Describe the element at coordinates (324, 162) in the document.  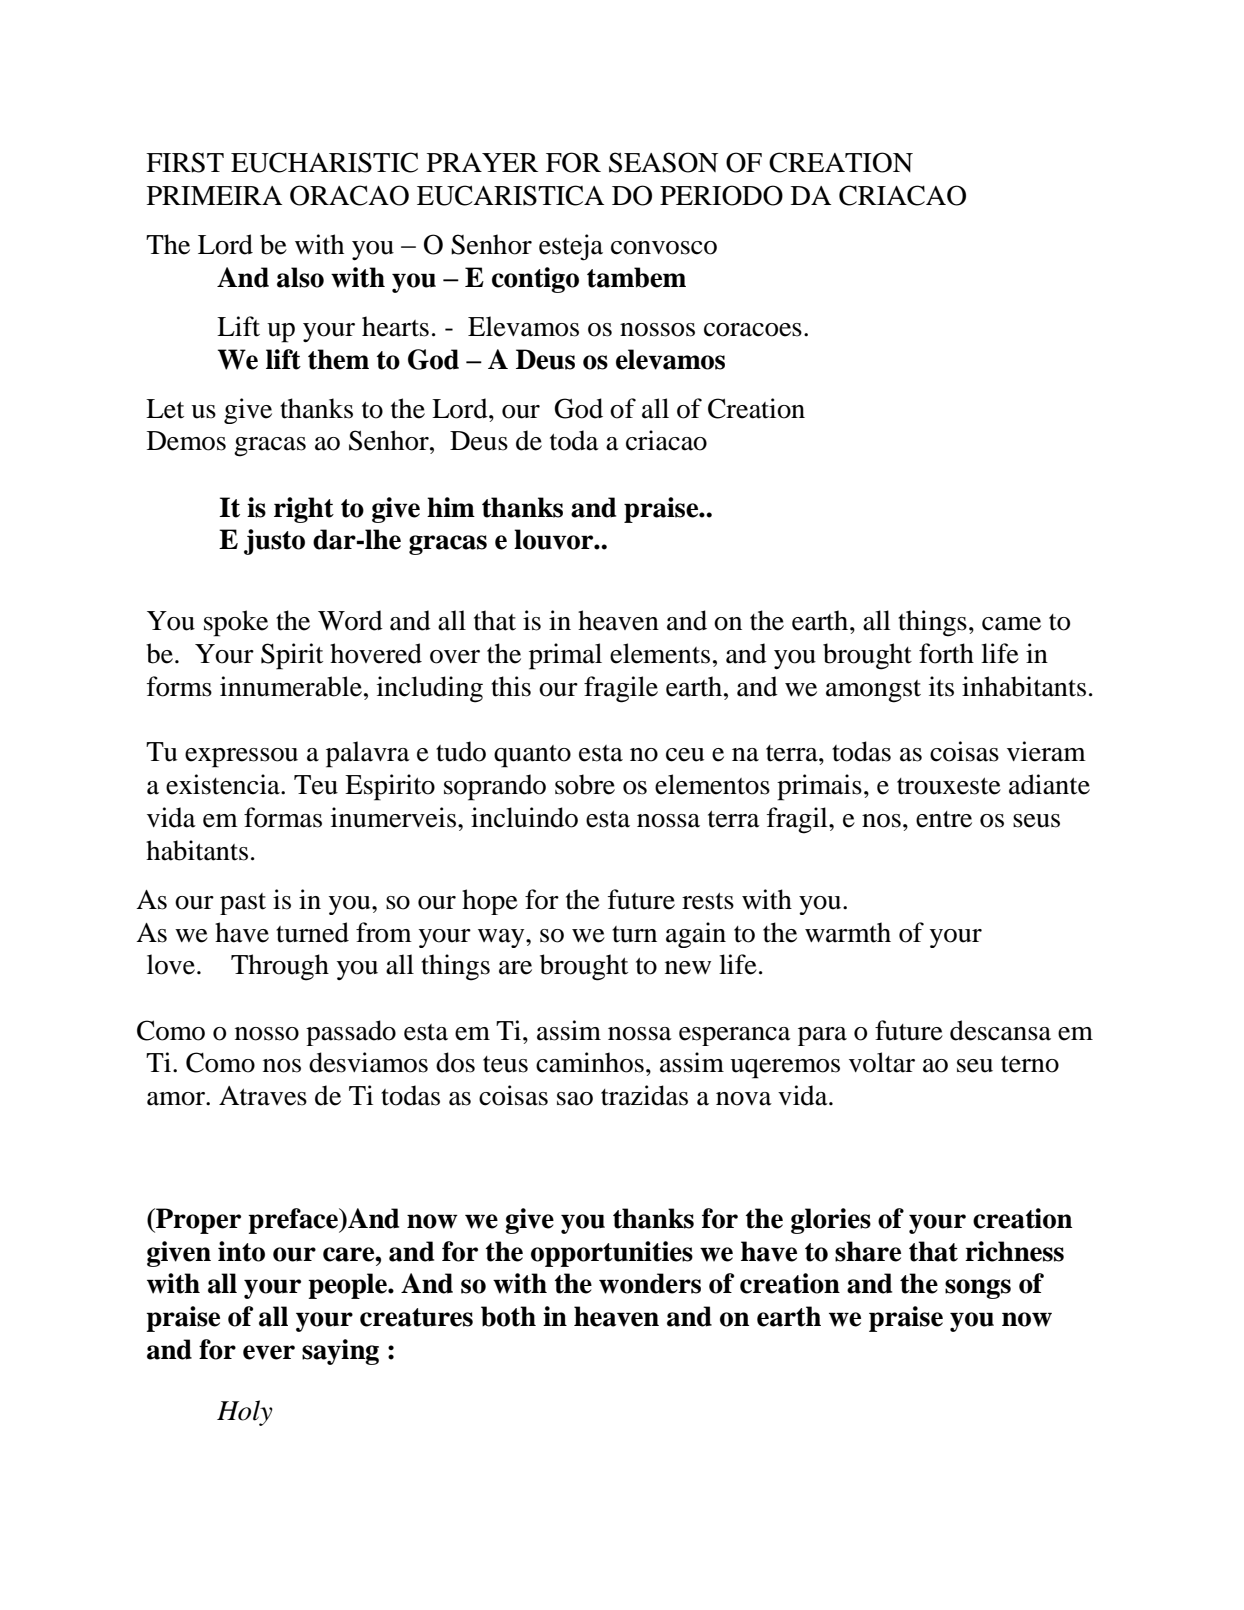
I see `EUCHARISTIC` at that location.
